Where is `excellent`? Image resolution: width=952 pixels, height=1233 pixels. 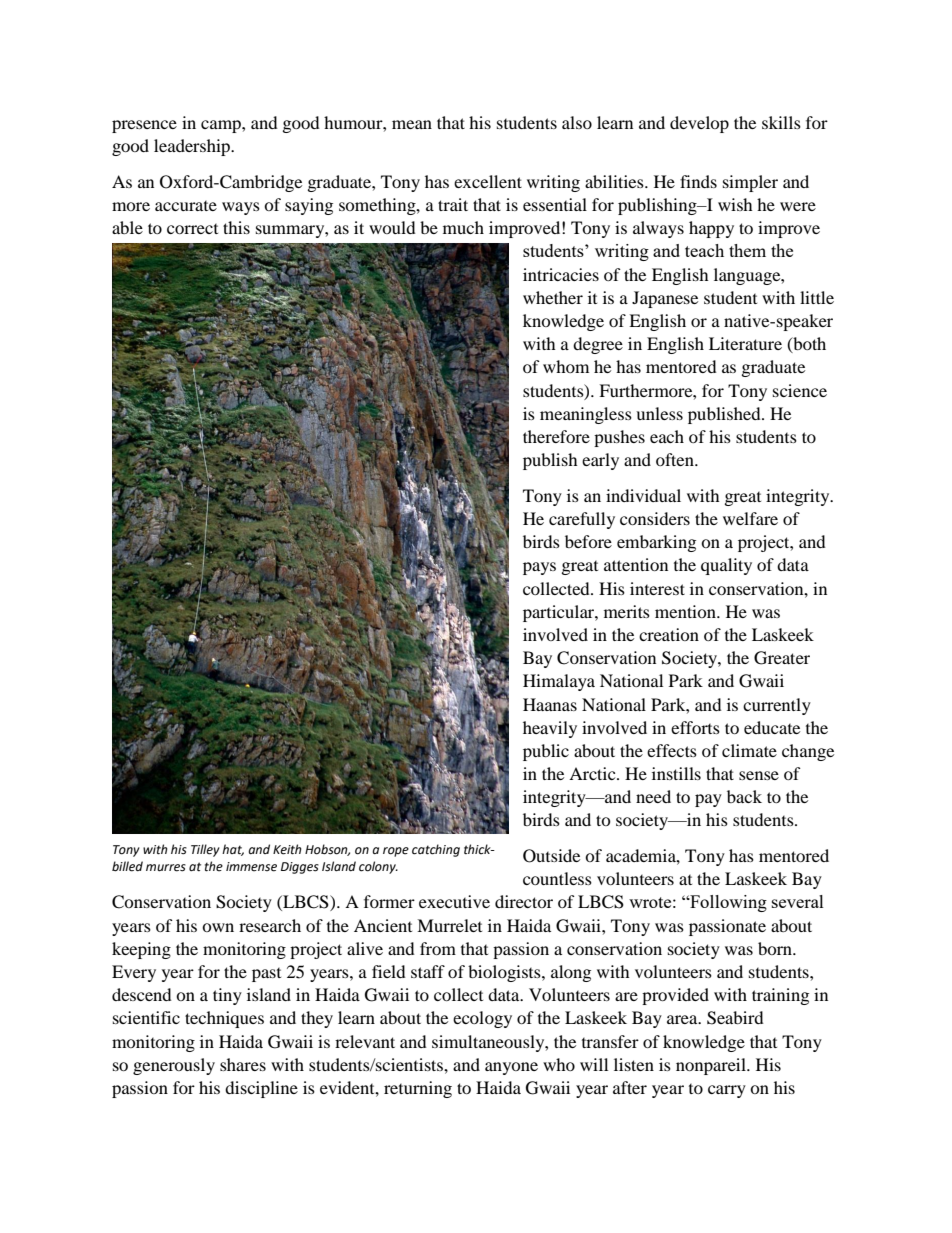
excellent is located at coordinates (488, 181).
